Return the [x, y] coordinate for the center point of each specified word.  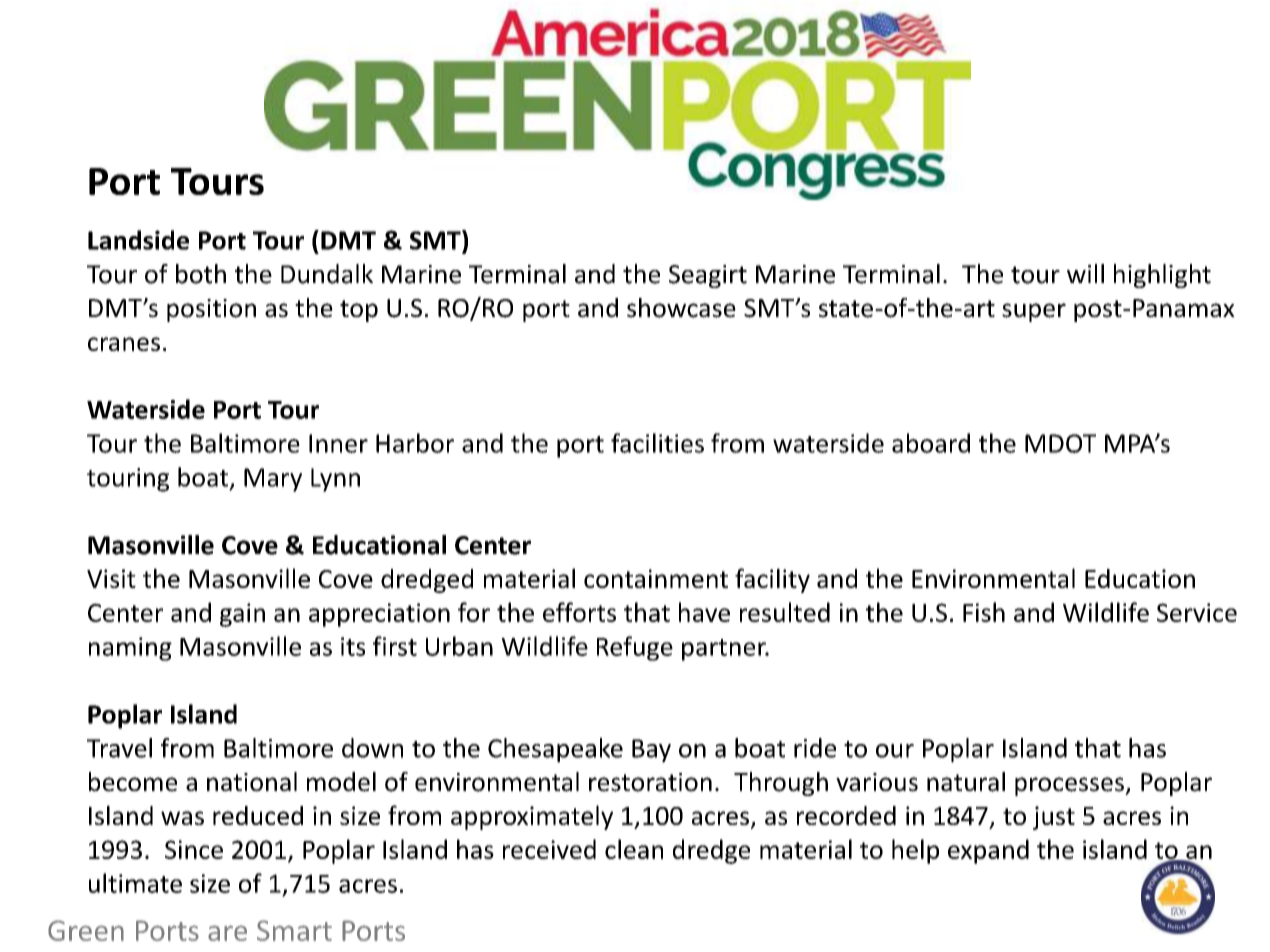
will [1085, 273]
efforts [579, 612]
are [227, 933]
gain [242, 615]
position [211, 310]
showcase [681, 308]
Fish [984, 612]
